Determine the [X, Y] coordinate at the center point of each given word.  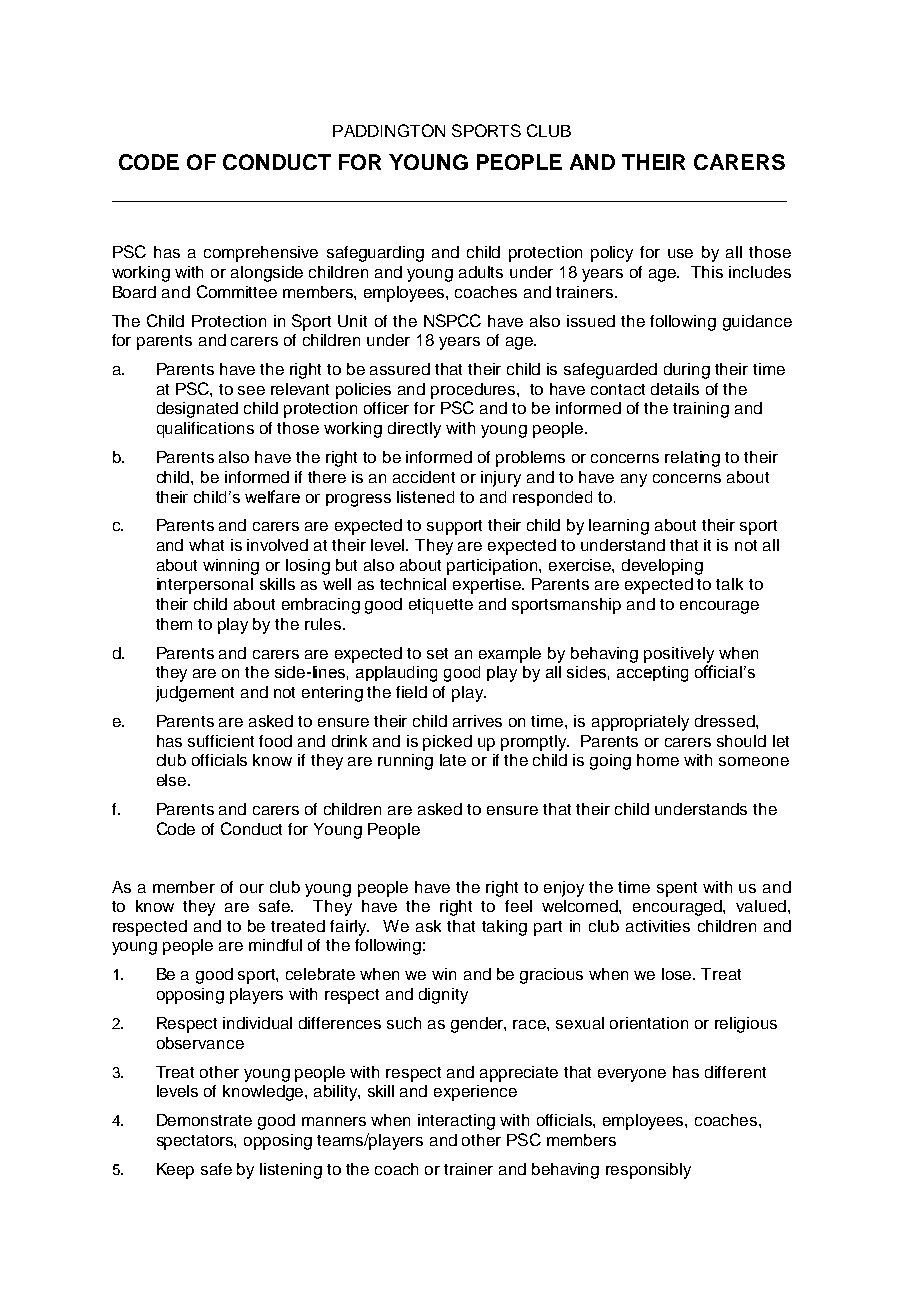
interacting [456, 1122]
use [680, 253]
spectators [196, 1142]
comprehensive [261, 254]
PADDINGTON [389, 130]
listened [425, 497]
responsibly [648, 1171]
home [658, 760]
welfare [272, 496]
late [453, 760]
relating [692, 459]
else [173, 780]
